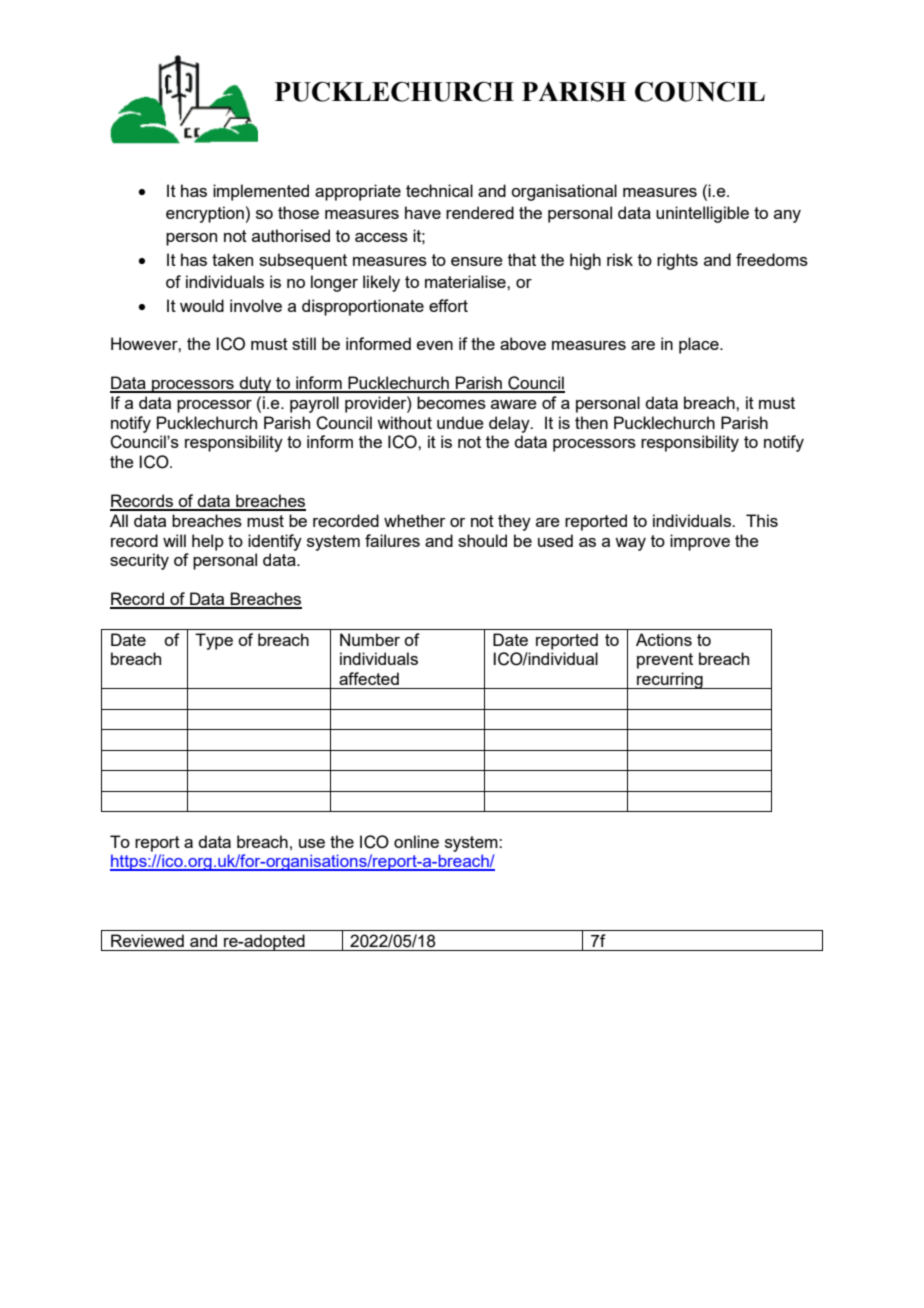 This screenshot has height=1308, width=924. Describe the element at coordinates (208, 542) in the screenshot. I see `help` at that location.
